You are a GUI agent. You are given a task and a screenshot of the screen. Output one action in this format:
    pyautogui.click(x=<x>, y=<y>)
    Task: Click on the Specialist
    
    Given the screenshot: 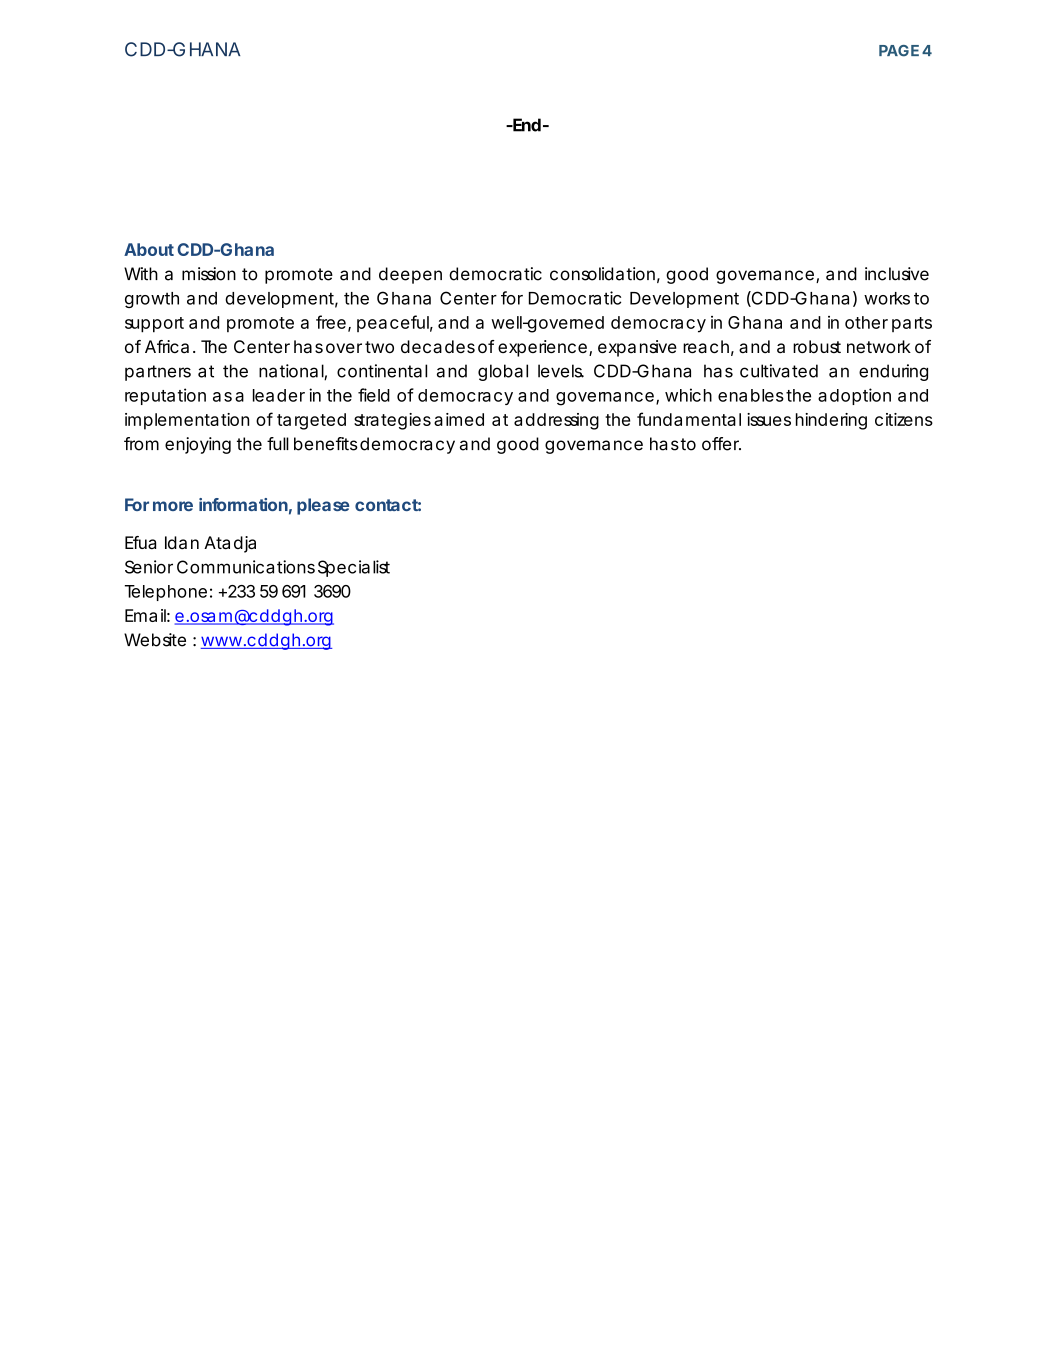 What is the action you would take?
    pyautogui.click(x=354, y=568)
